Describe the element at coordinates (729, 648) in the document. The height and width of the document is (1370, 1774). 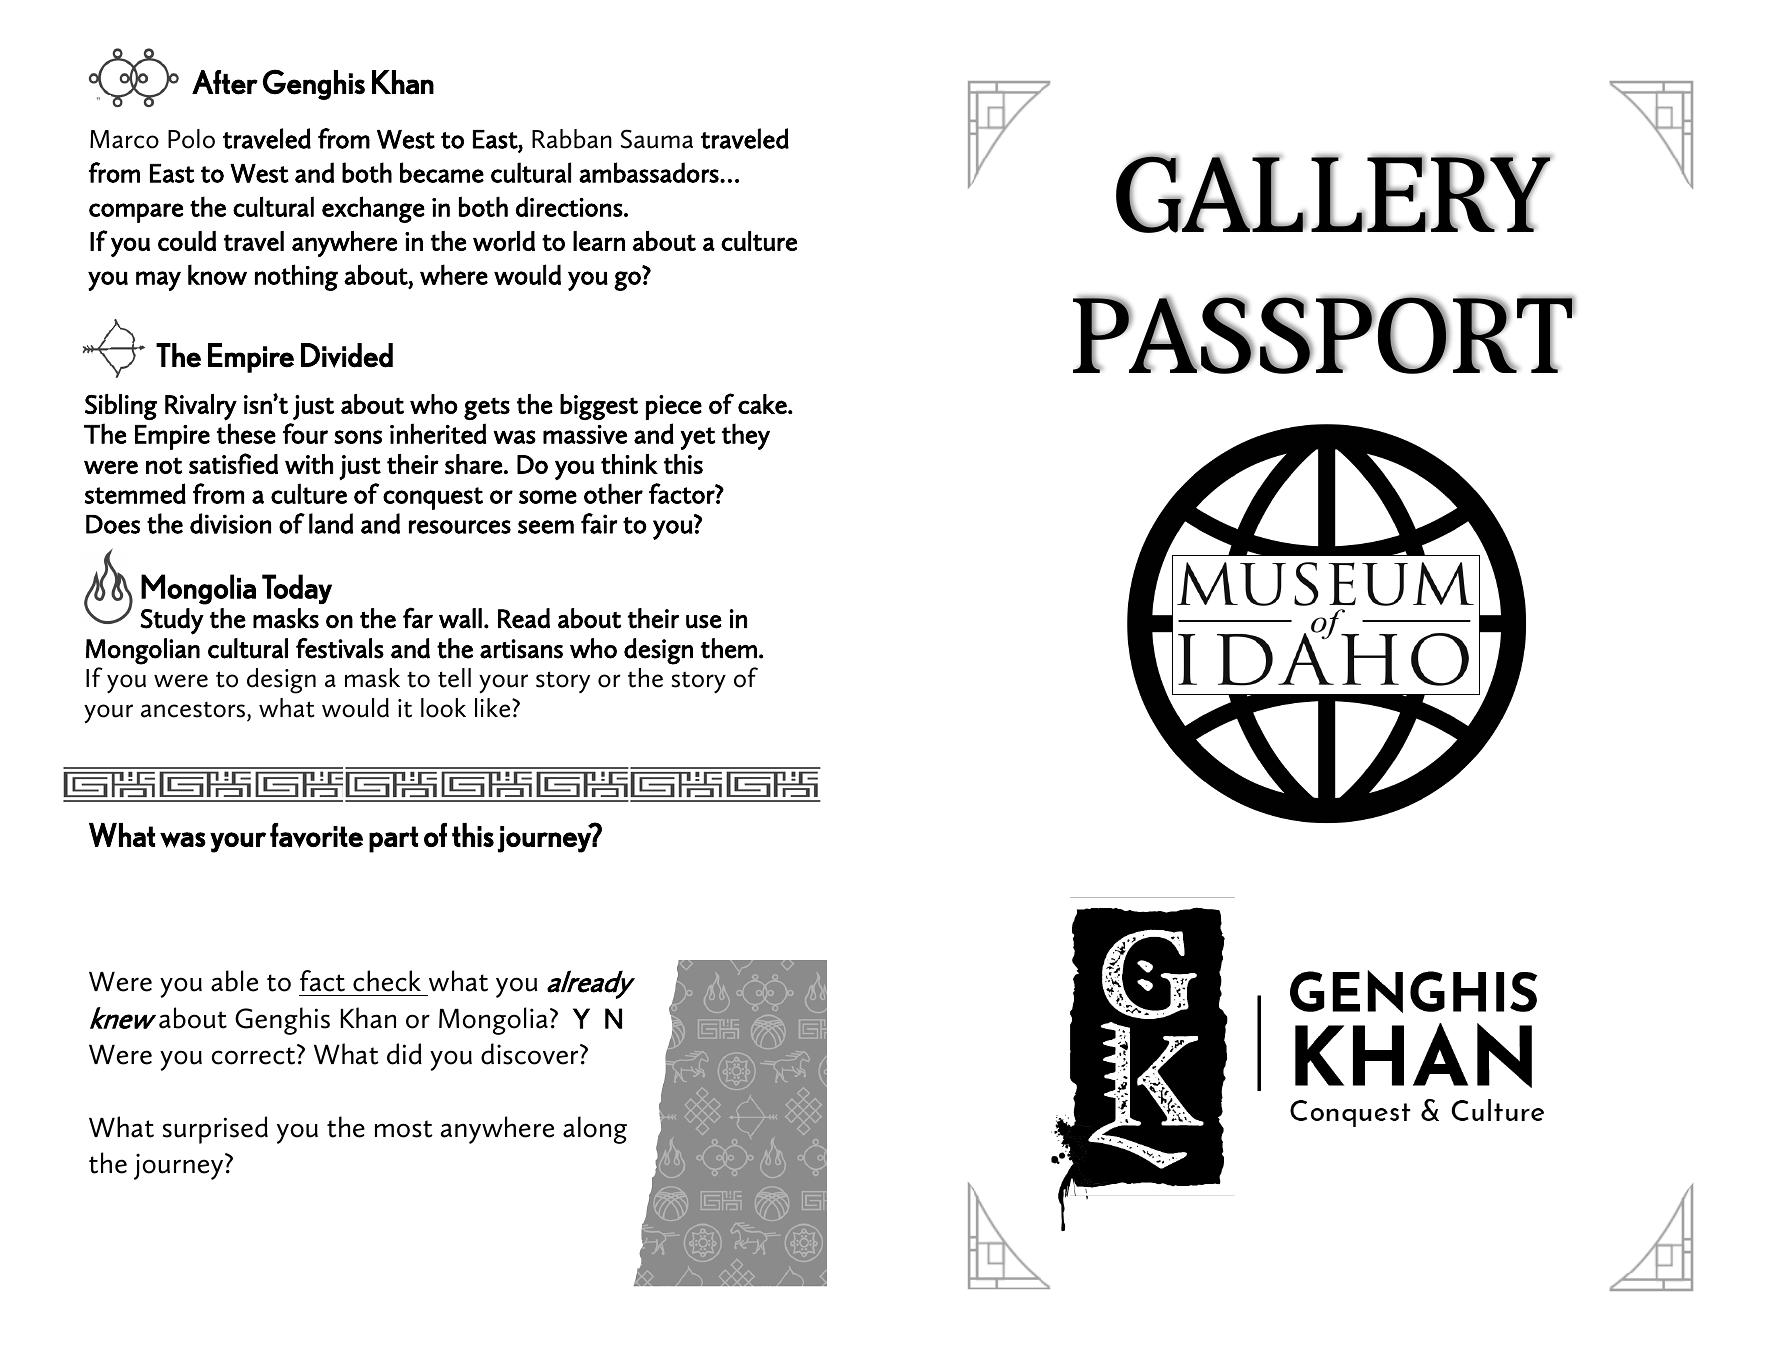
I see `them` at that location.
